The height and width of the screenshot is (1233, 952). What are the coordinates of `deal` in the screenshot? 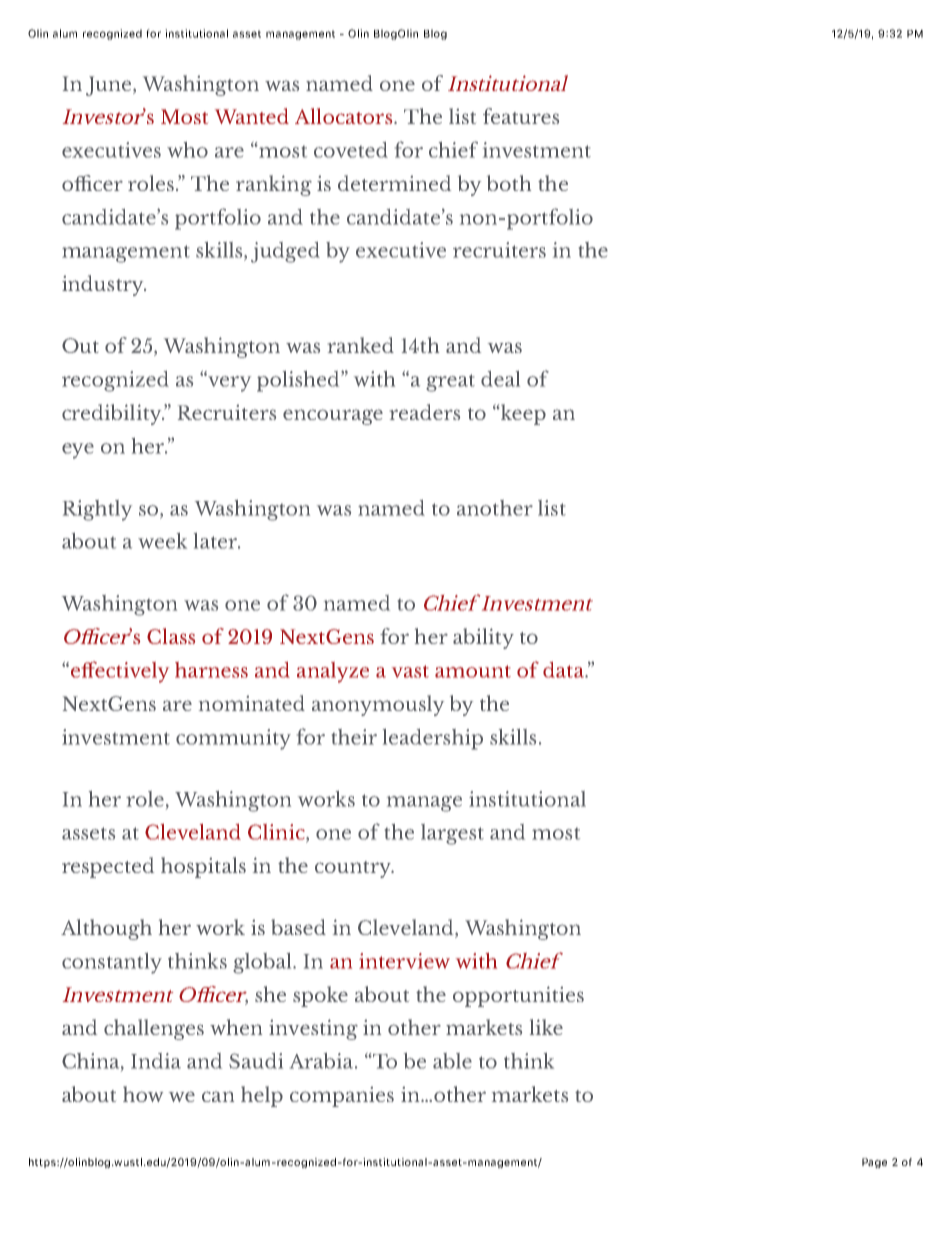 It's located at (500, 379).
